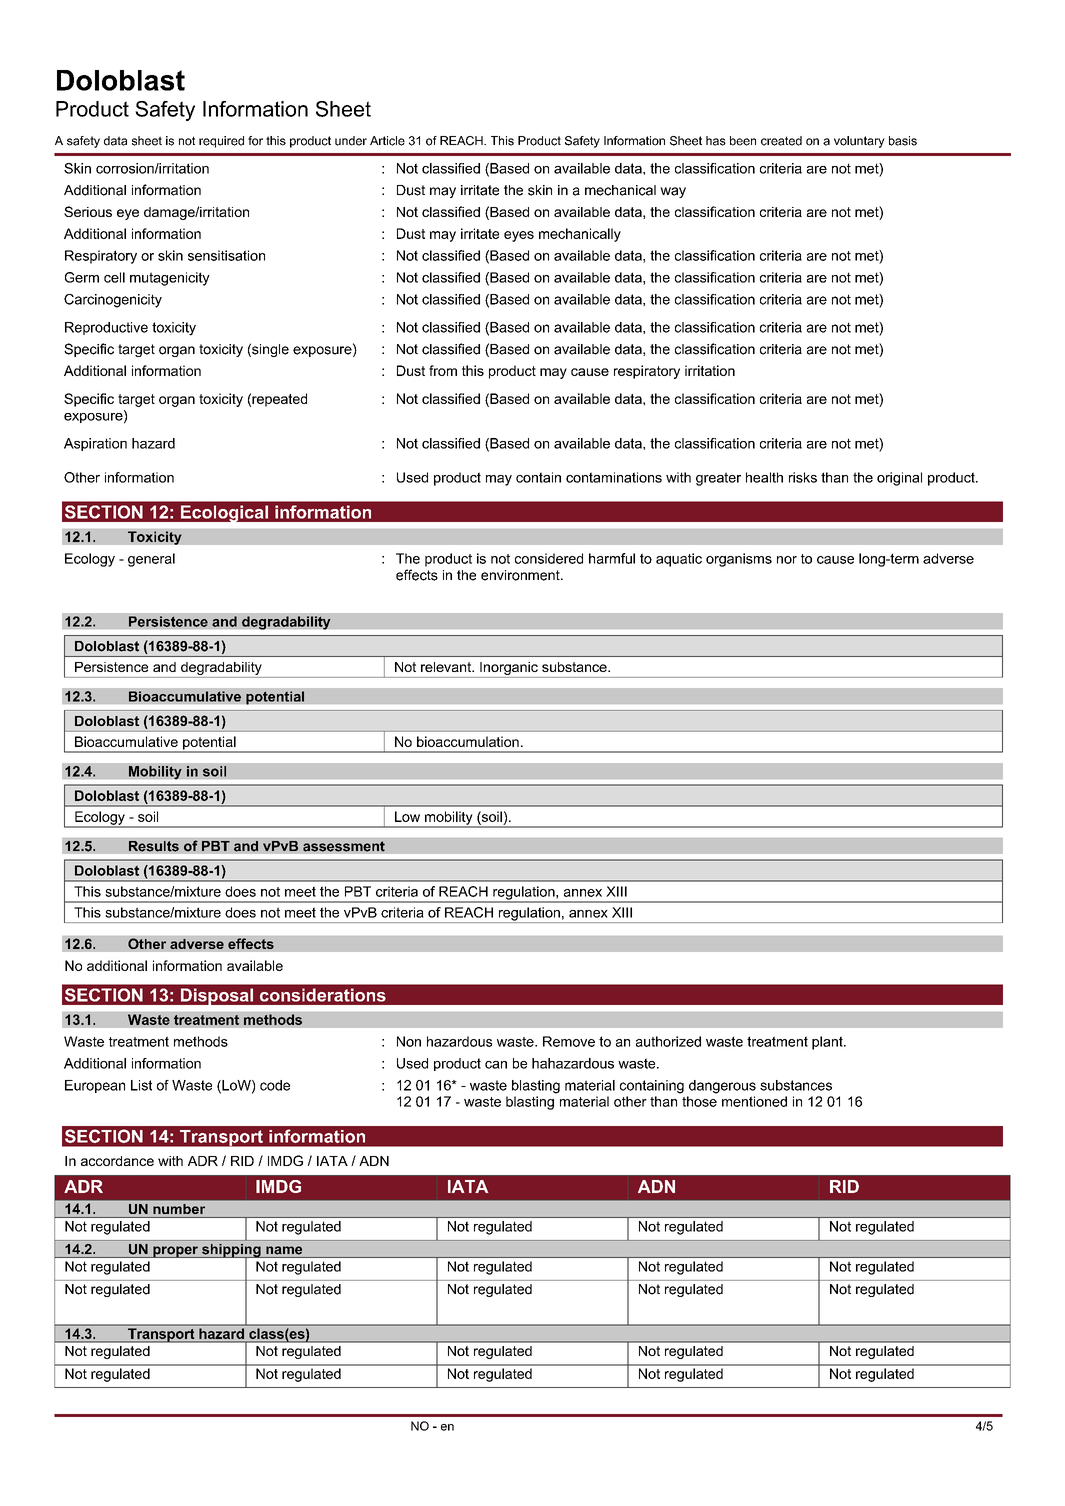 The width and height of the screenshot is (1065, 1506). Describe the element at coordinates (284, 1250) in the screenshot. I see `name` at that location.
